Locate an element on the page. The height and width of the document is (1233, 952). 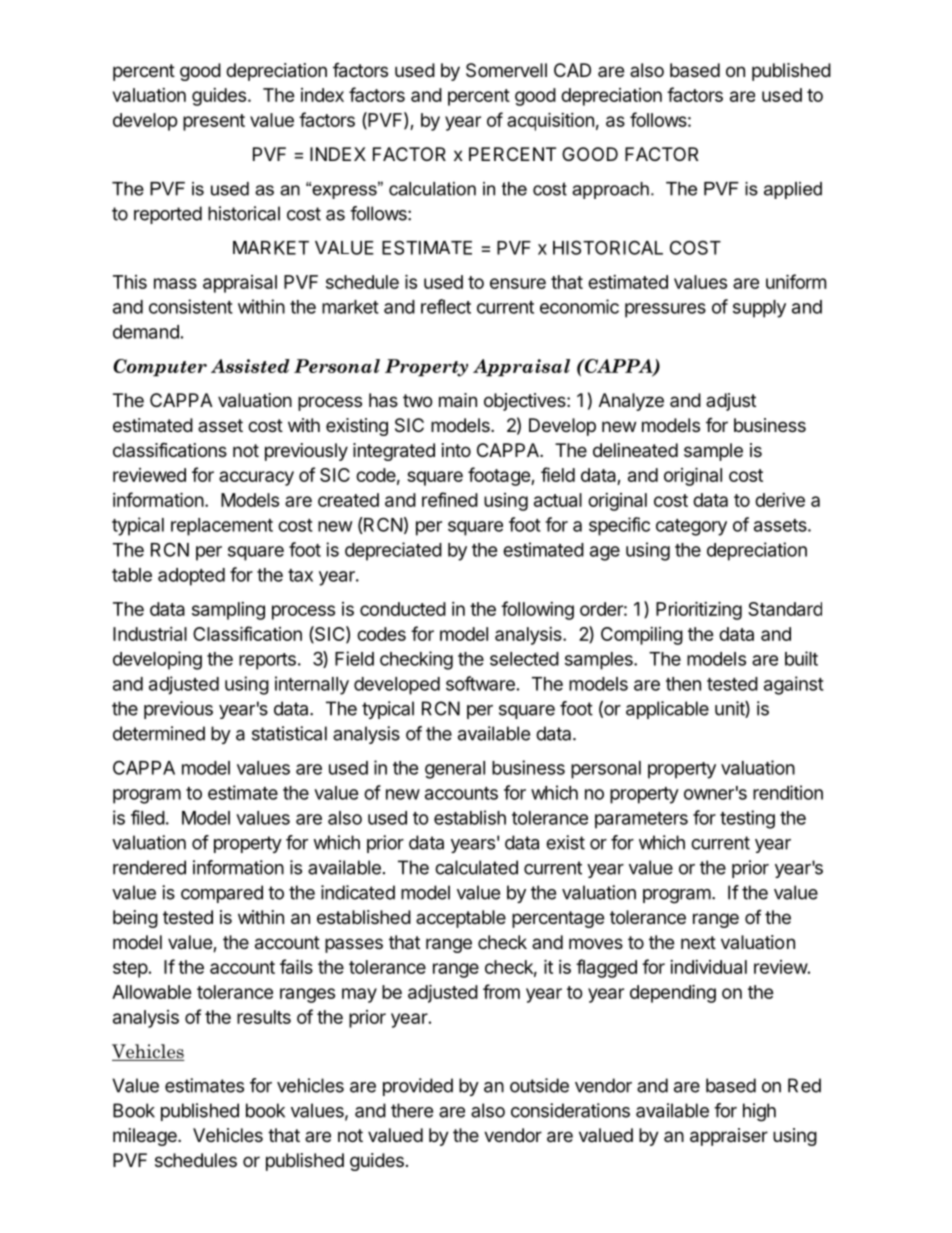
high is located at coordinates (759, 1112).
